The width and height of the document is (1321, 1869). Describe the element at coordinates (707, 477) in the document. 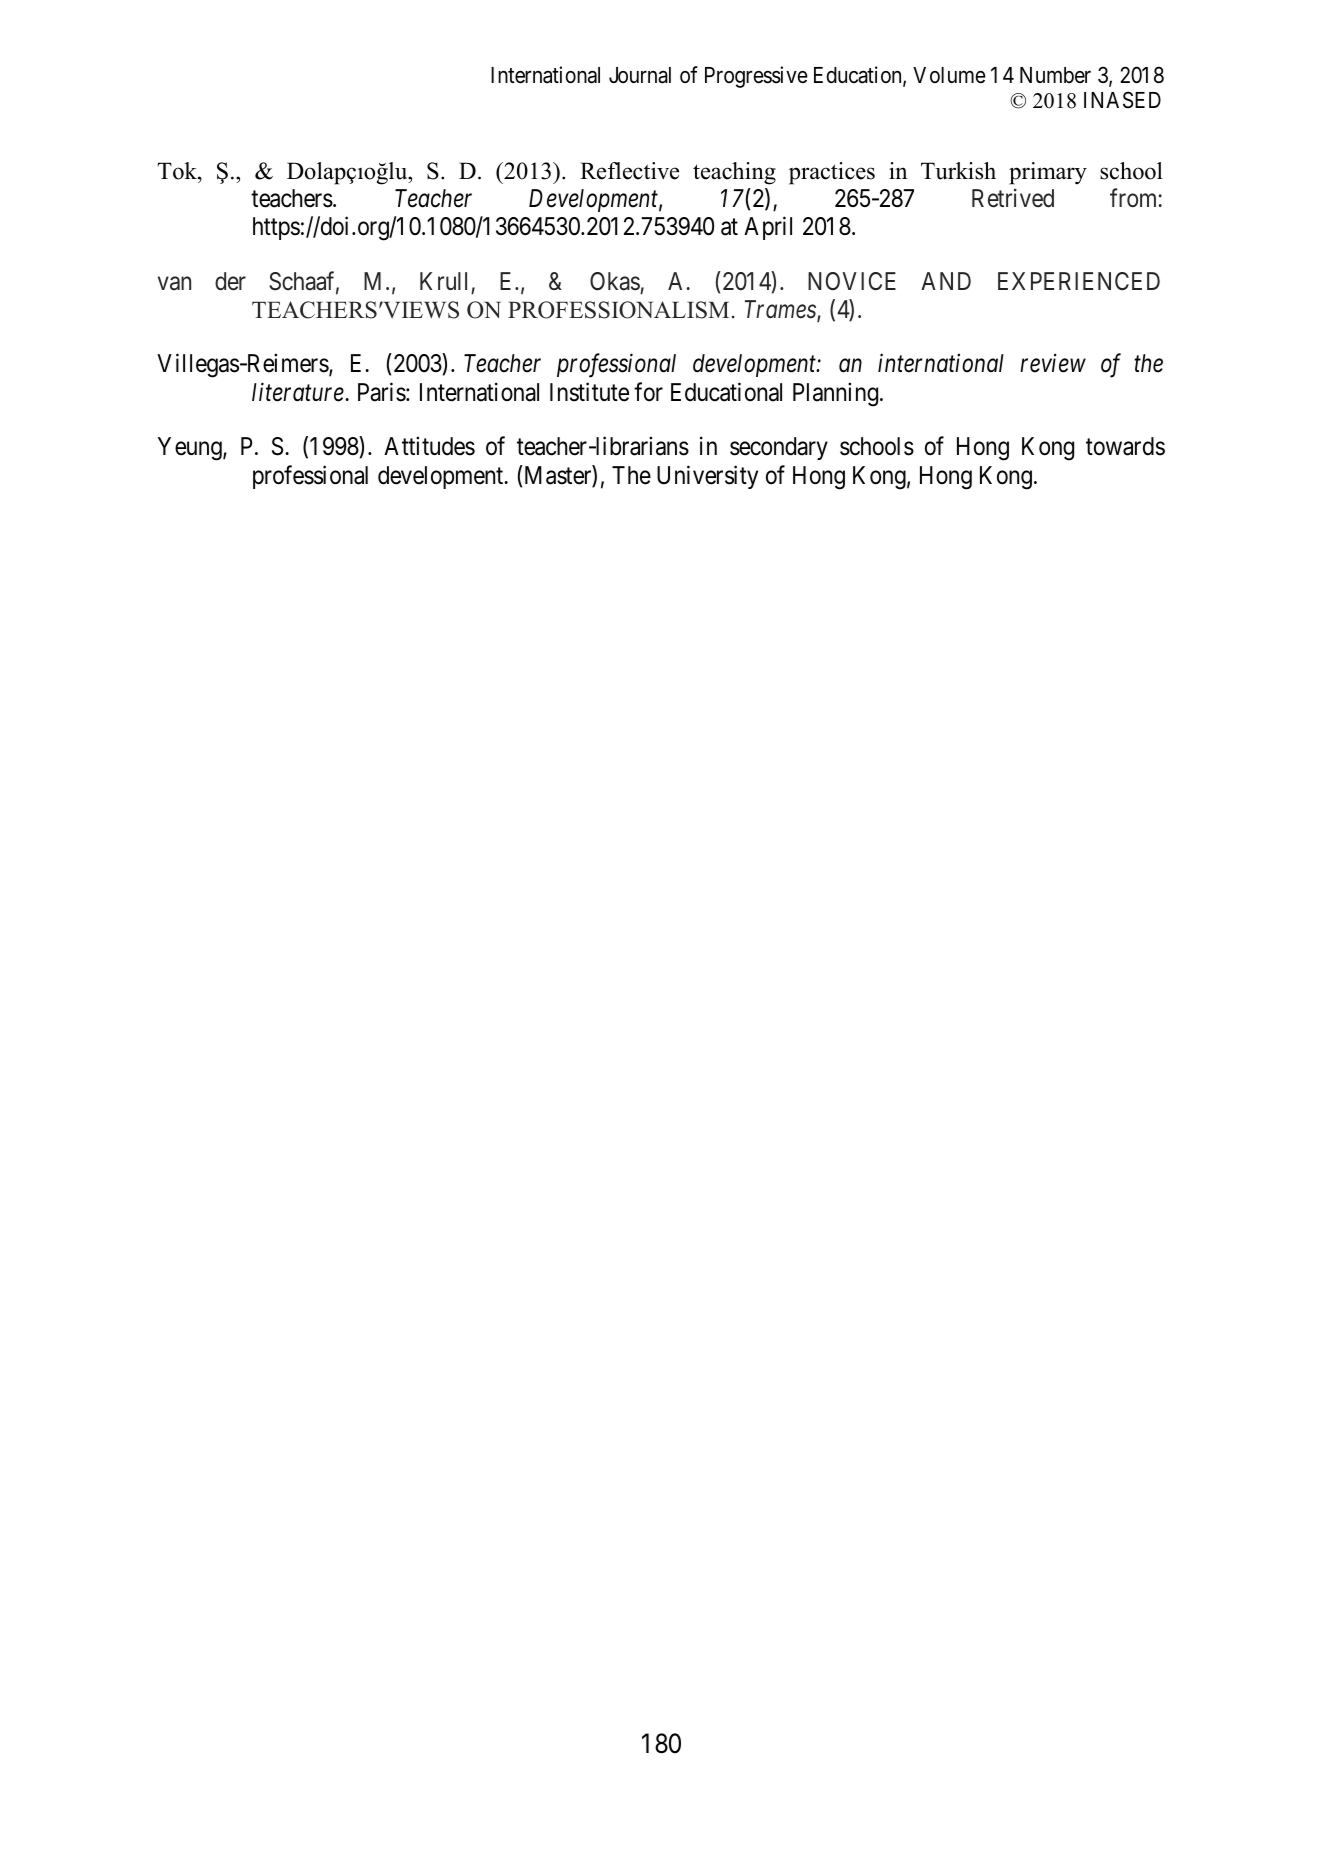

I see `University` at that location.
